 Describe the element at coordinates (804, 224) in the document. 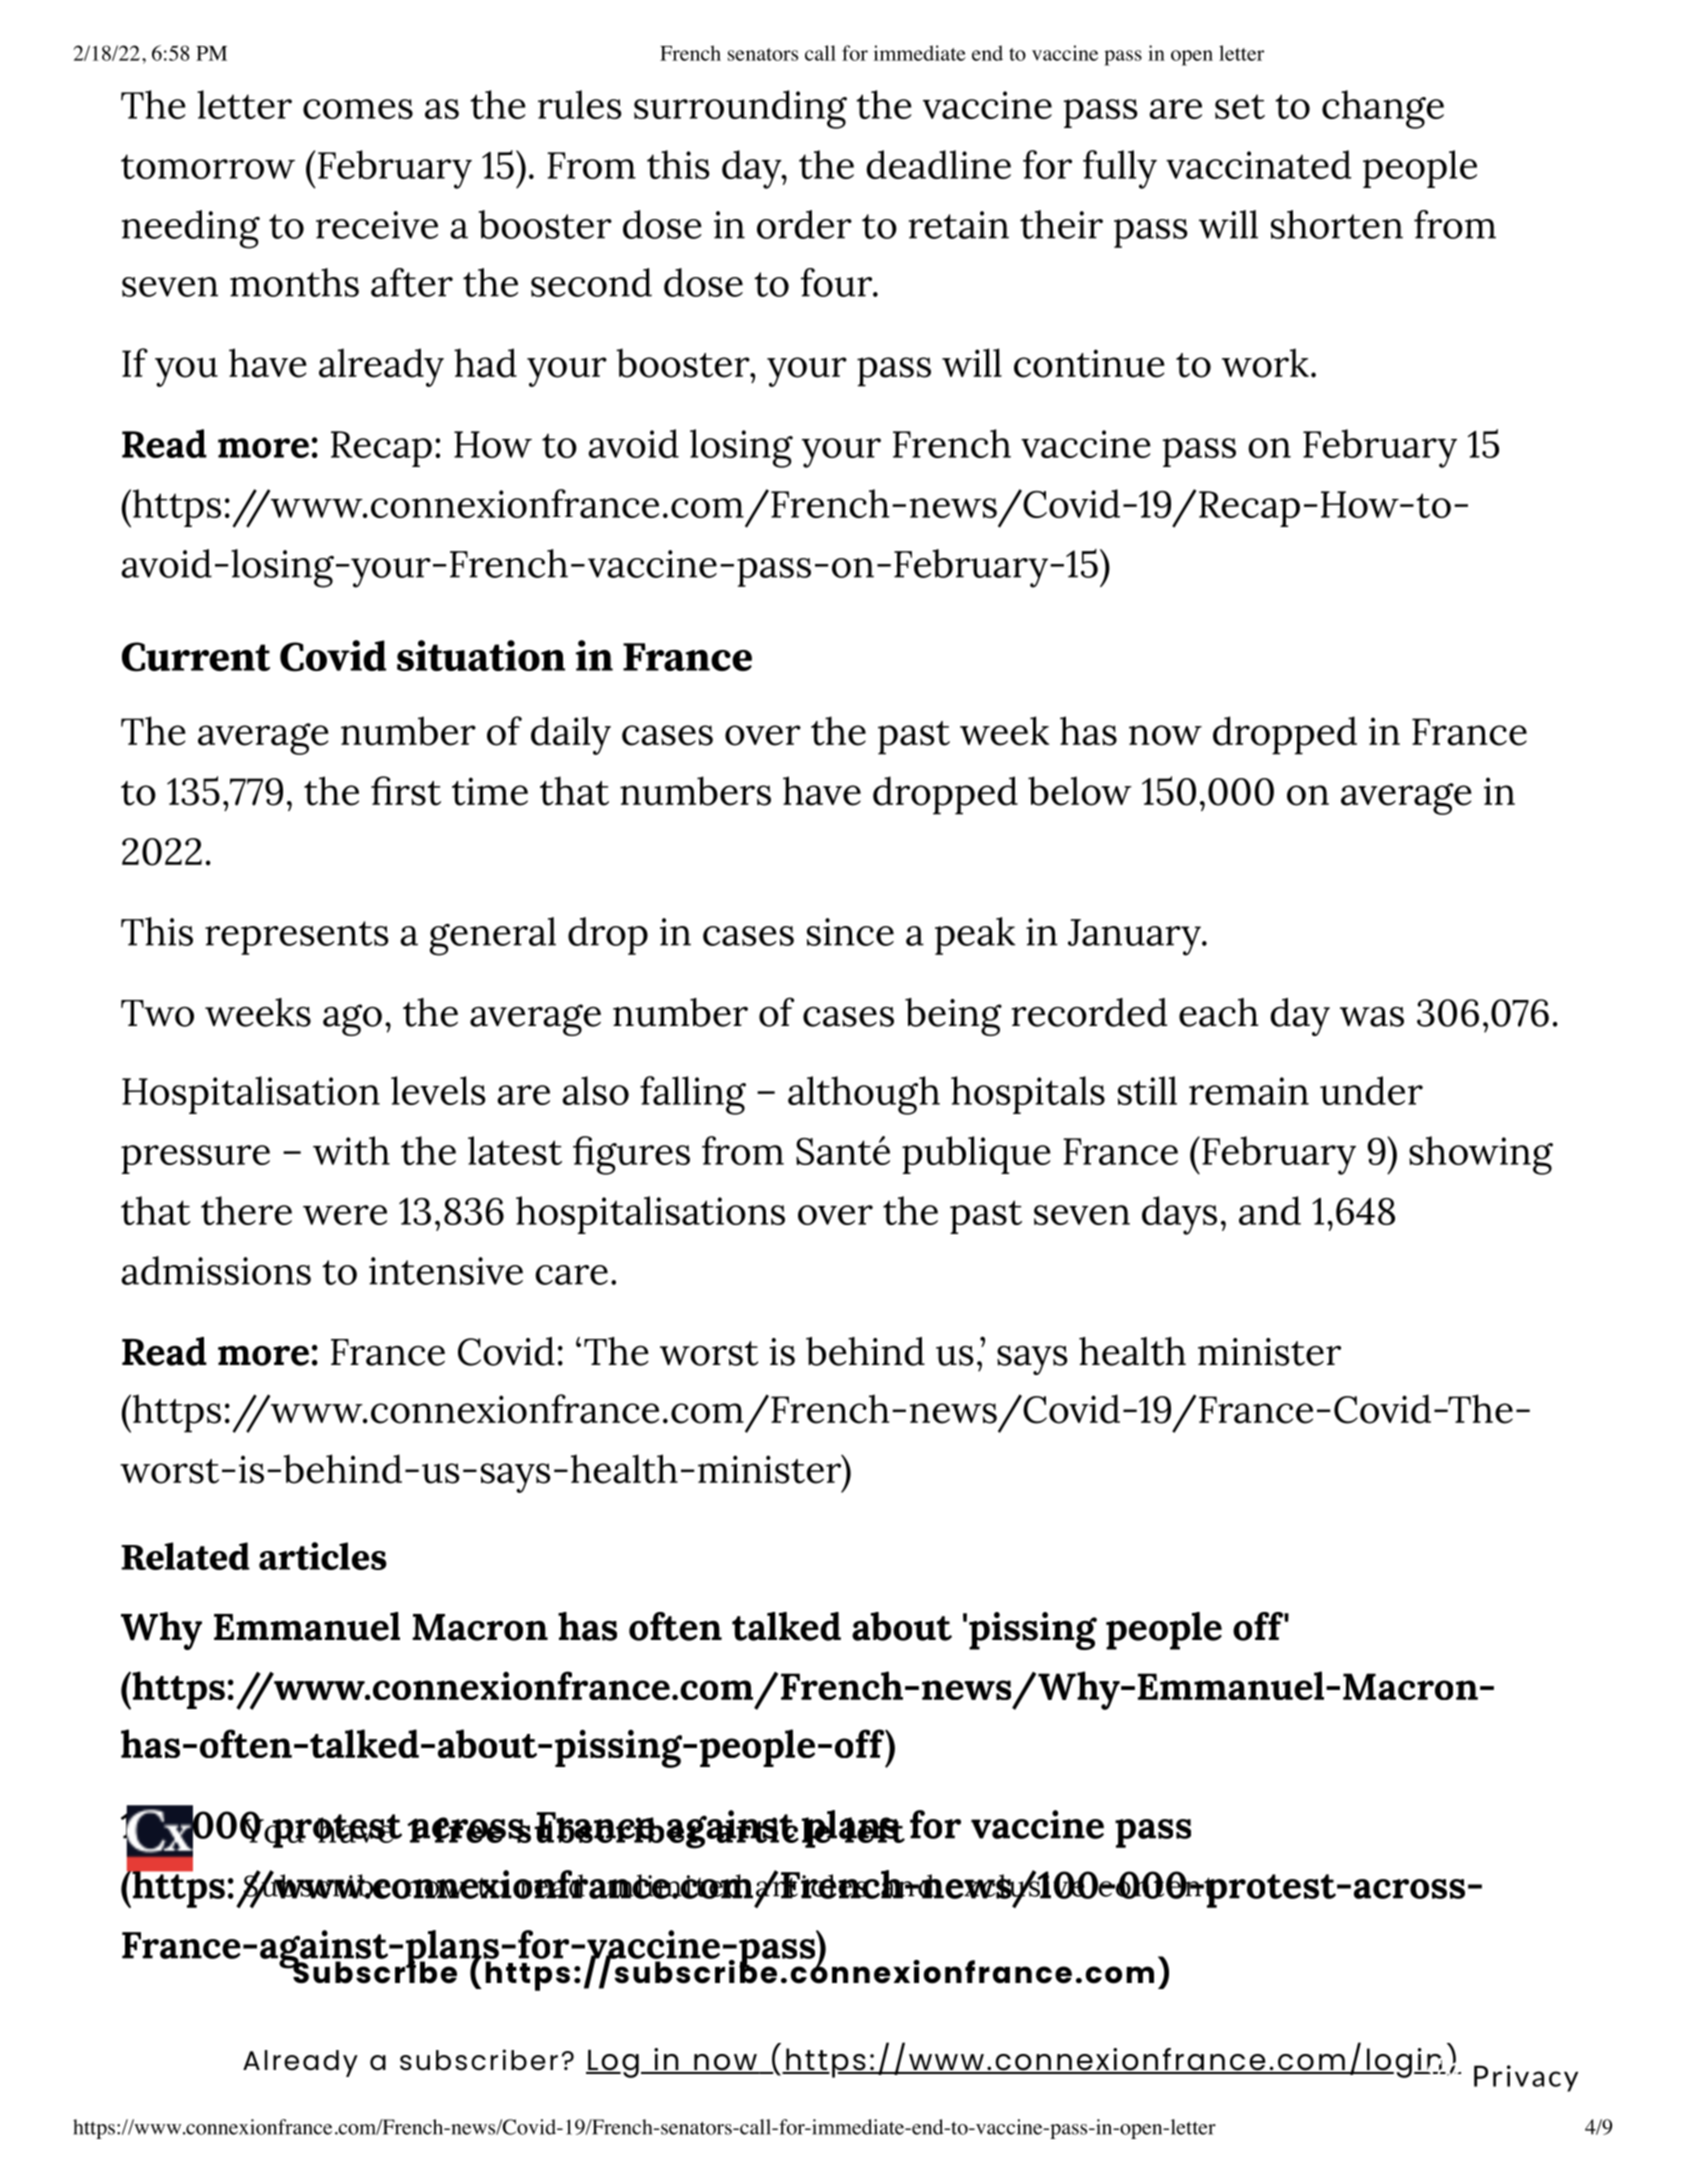

I see `order` at that location.
